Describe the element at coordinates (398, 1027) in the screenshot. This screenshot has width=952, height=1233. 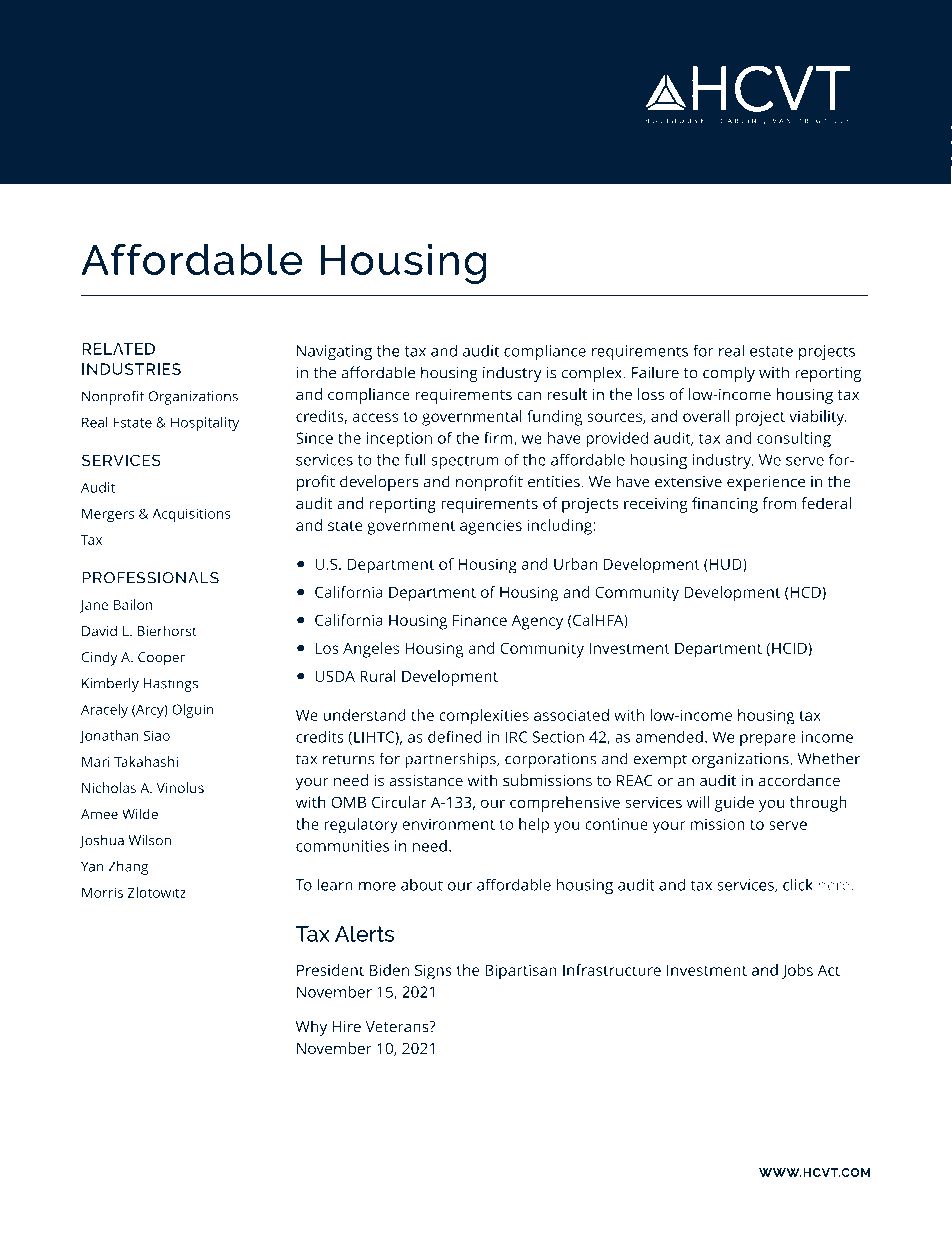
I see `Veterans` at that location.
